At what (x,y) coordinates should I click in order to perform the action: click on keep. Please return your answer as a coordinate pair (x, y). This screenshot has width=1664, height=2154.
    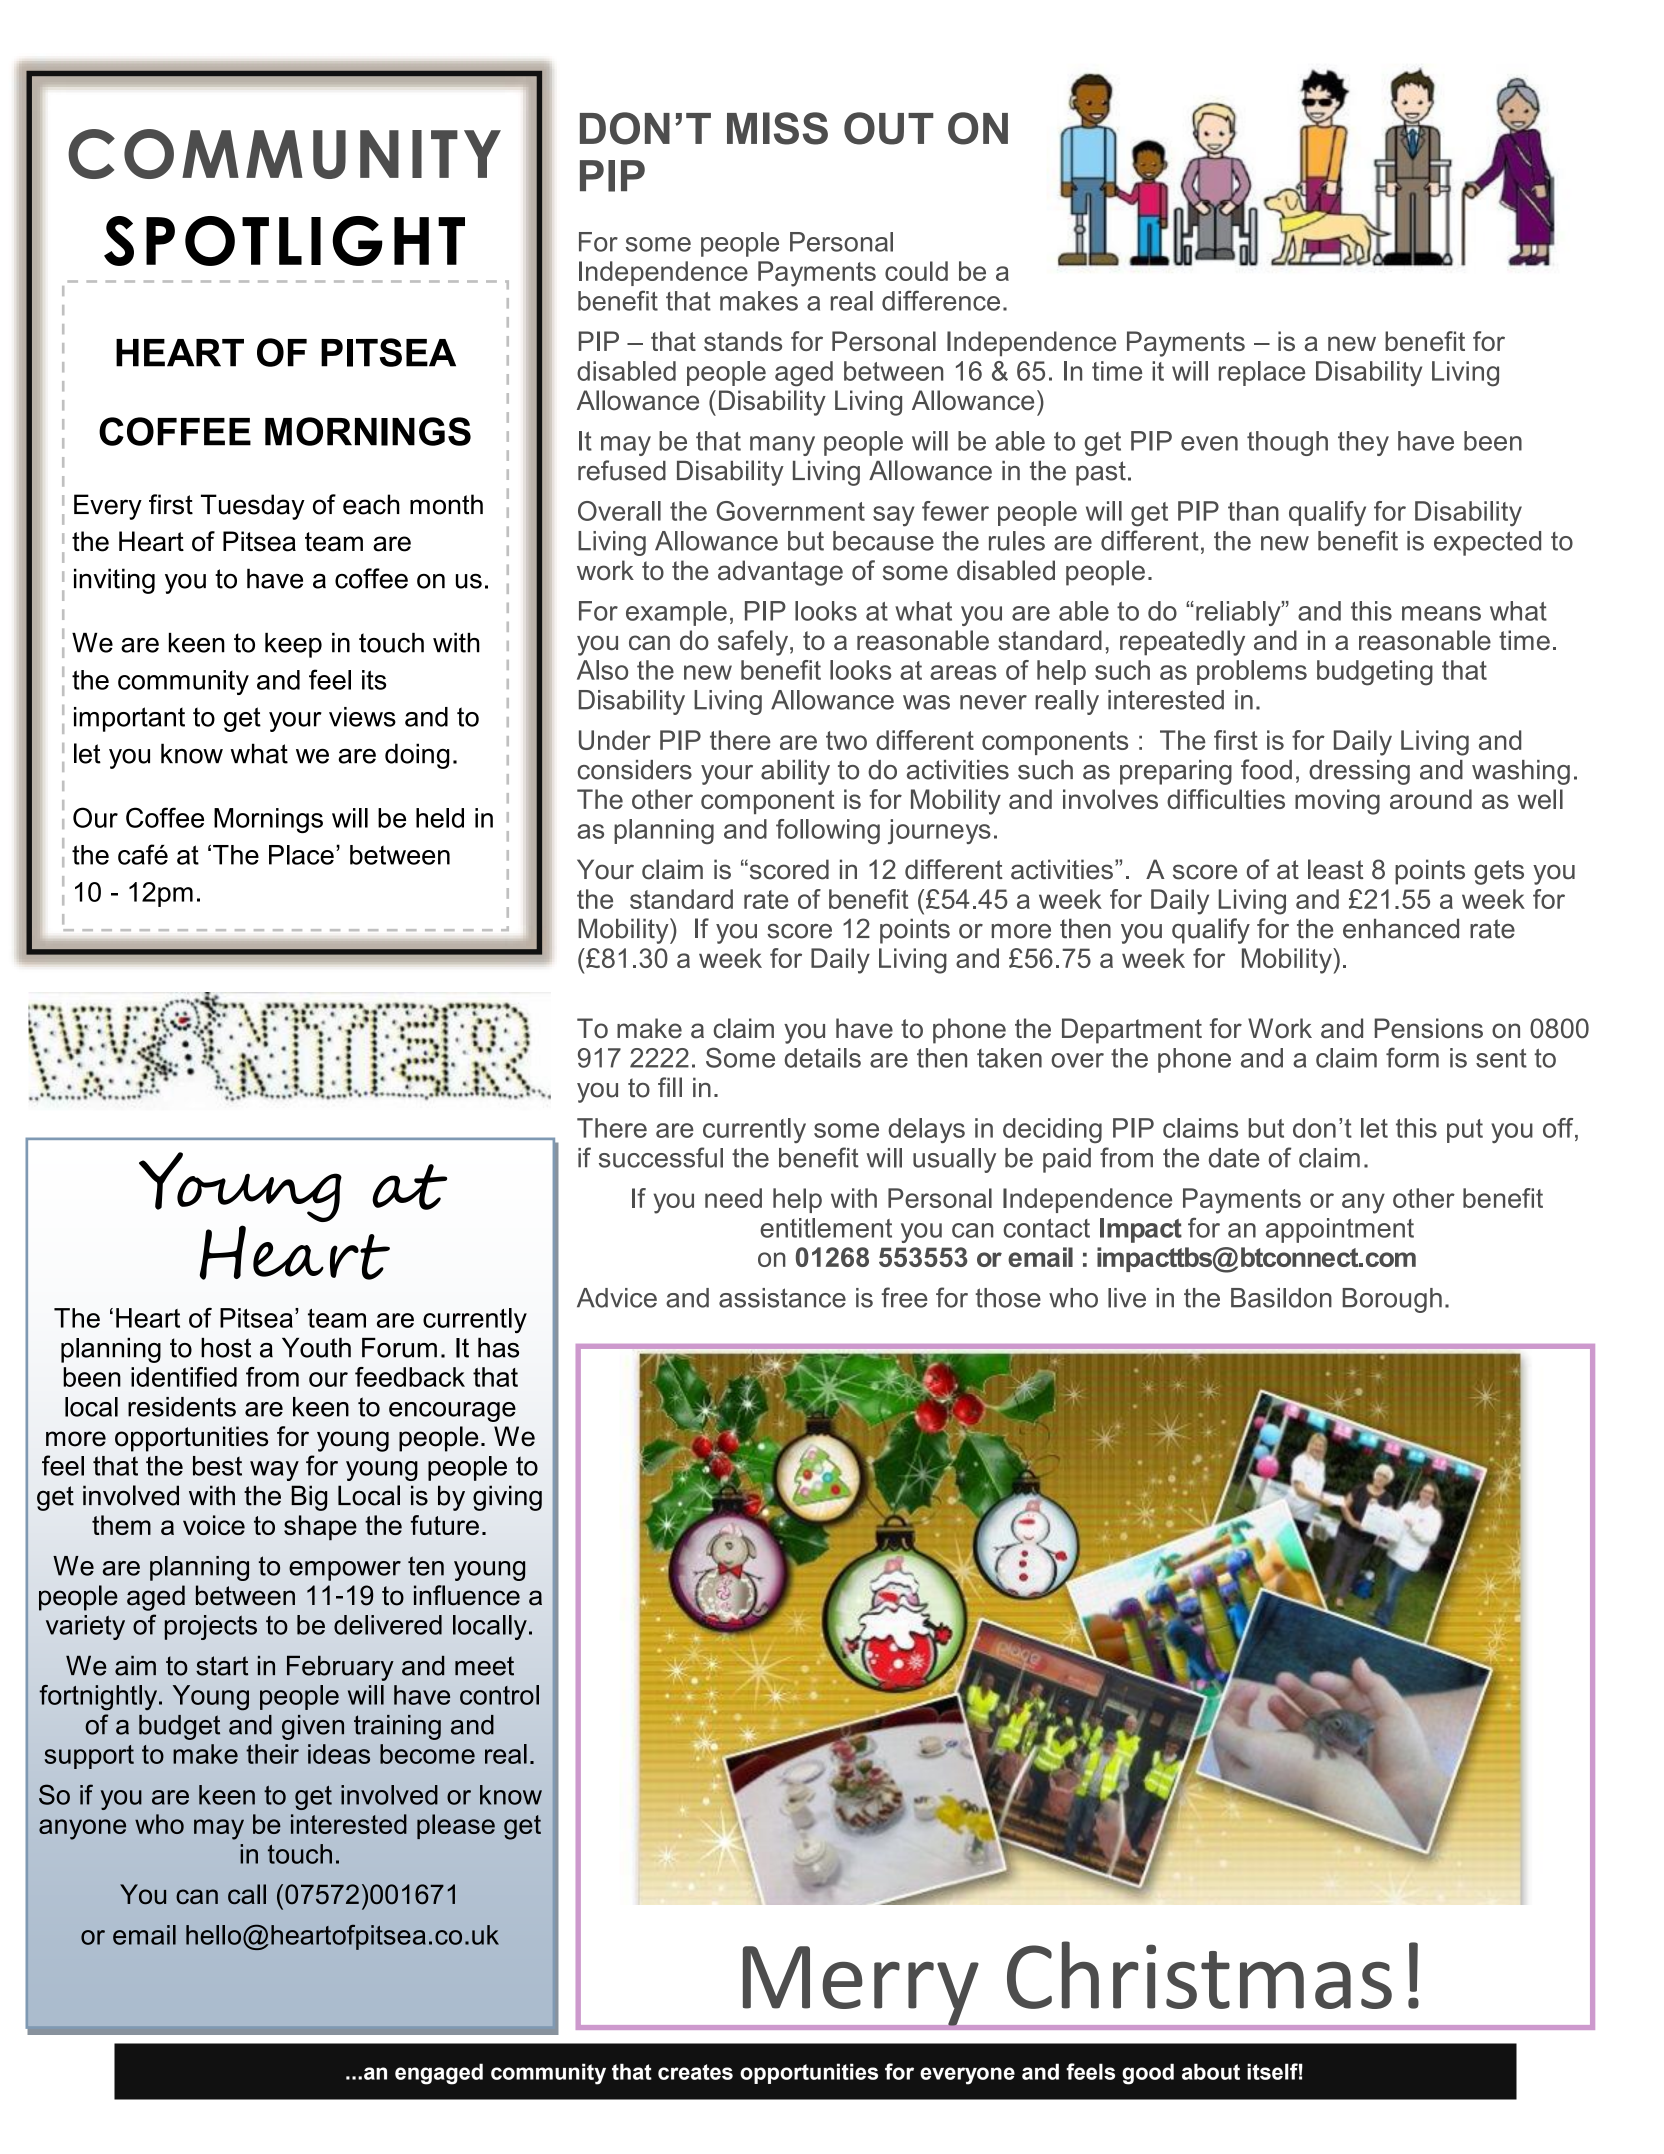
    Looking at the image, I should click on (293, 645).
